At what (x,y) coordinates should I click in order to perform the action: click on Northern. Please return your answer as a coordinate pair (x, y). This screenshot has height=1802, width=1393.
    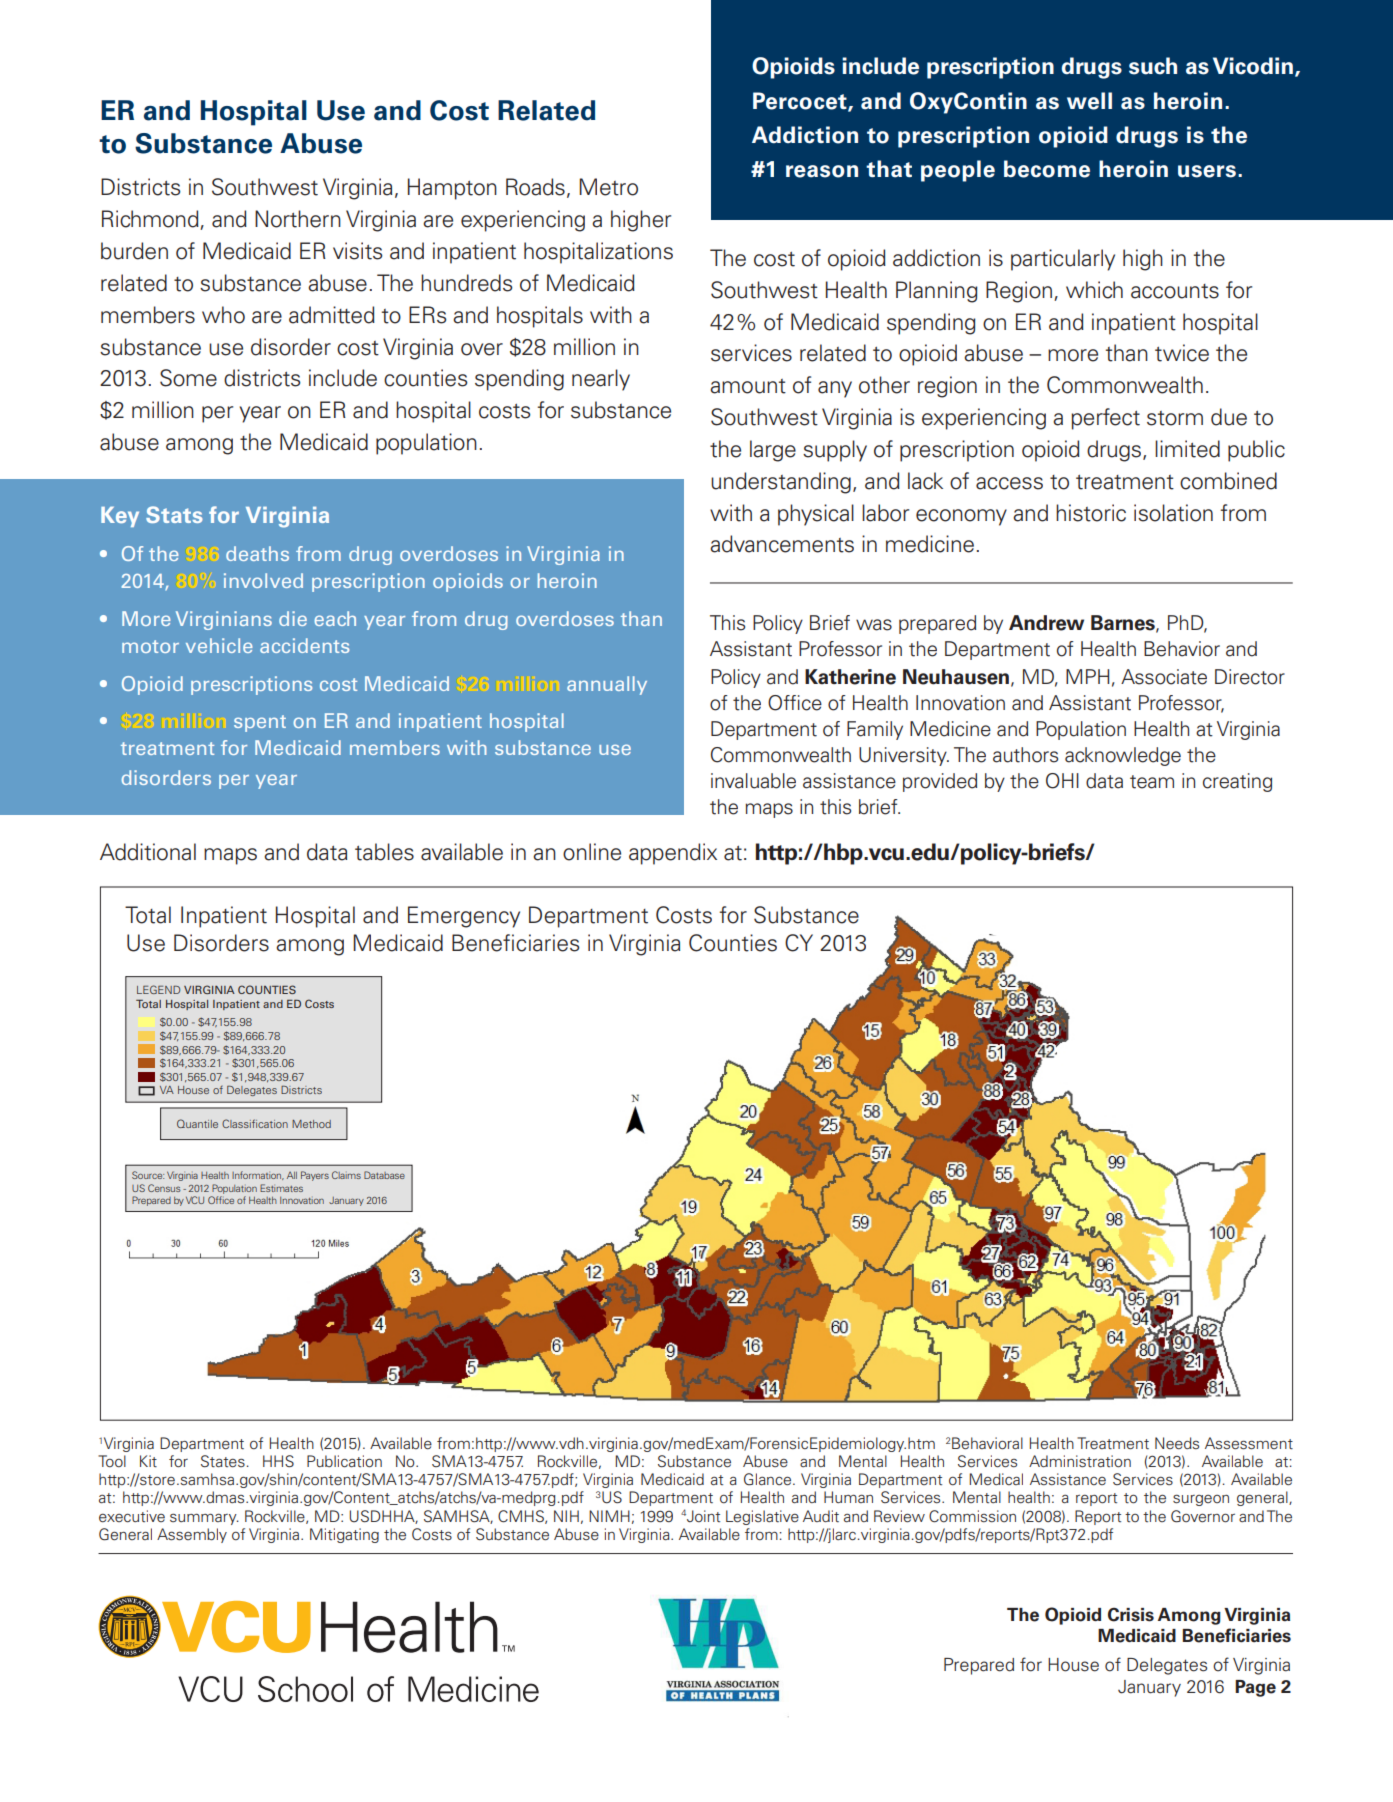
    Looking at the image, I should click on (298, 219).
